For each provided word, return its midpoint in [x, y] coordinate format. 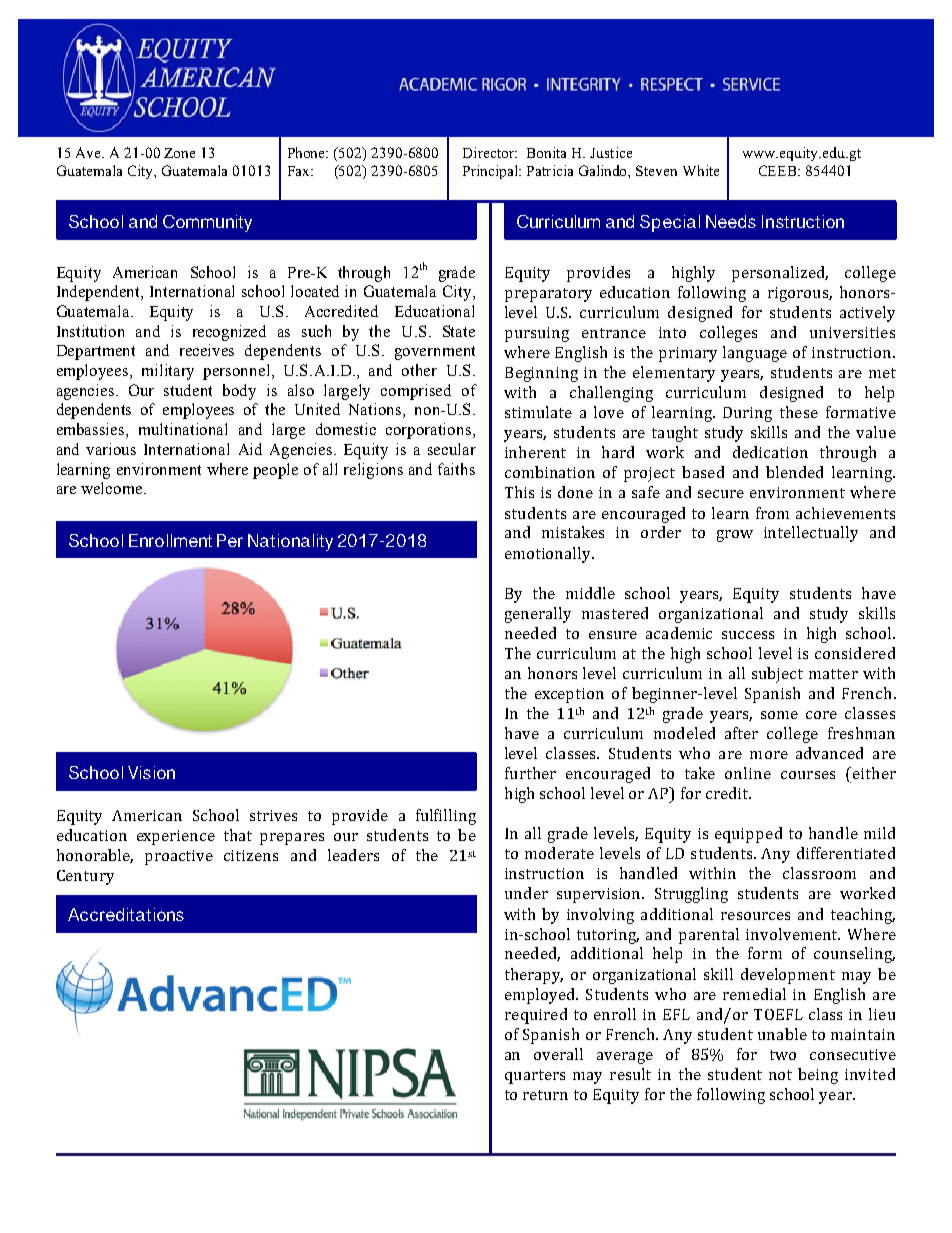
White [701, 170]
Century [85, 877]
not [780, 1075]
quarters [535, 1077]
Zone [179, 153]
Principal [491, 172]
